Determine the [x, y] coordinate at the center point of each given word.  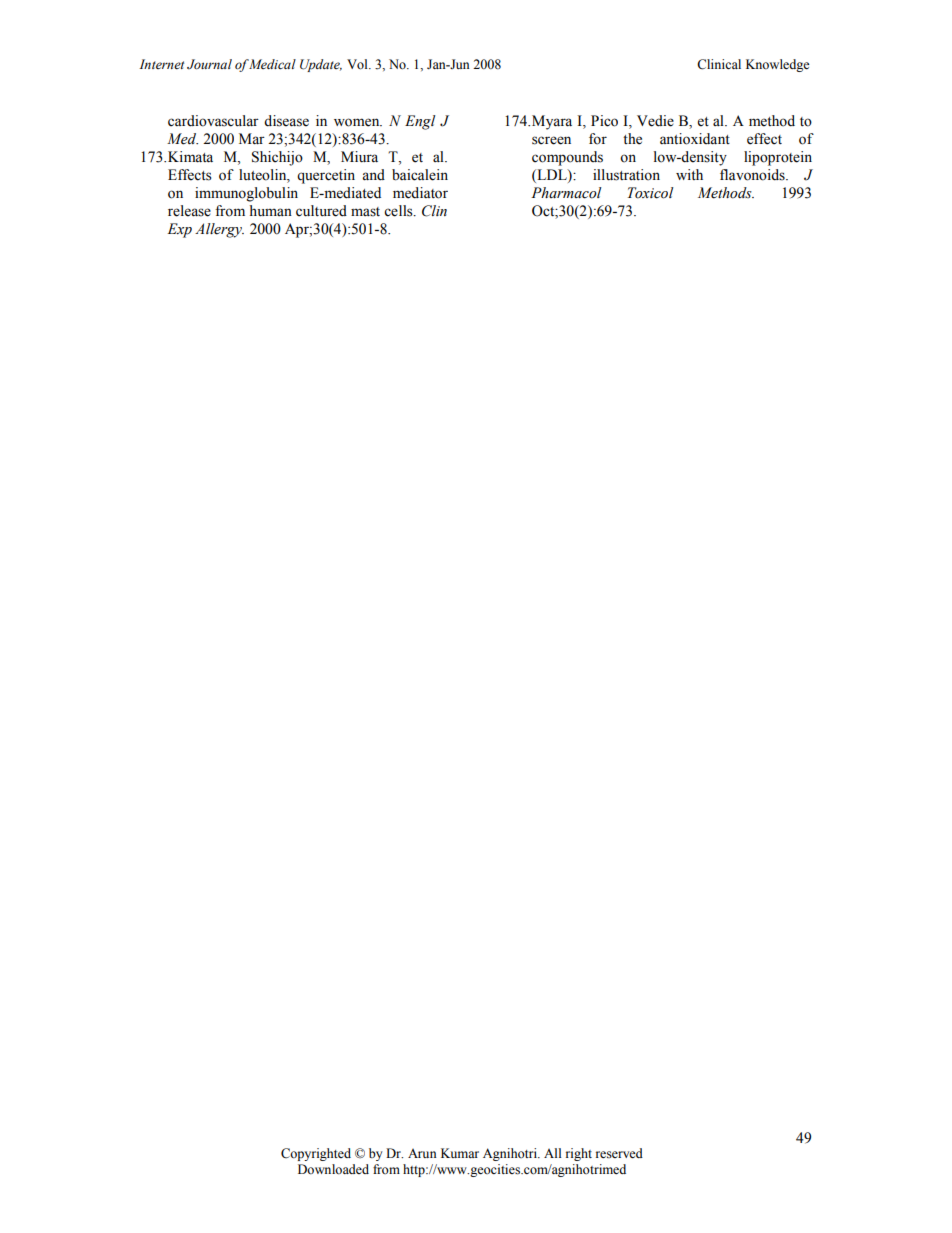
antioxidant [695, 139]
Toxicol [651, 193]
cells [399, 211]
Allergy [219, 230]
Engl [420, 122]
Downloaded [333, 1169]
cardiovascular [213, 121]
